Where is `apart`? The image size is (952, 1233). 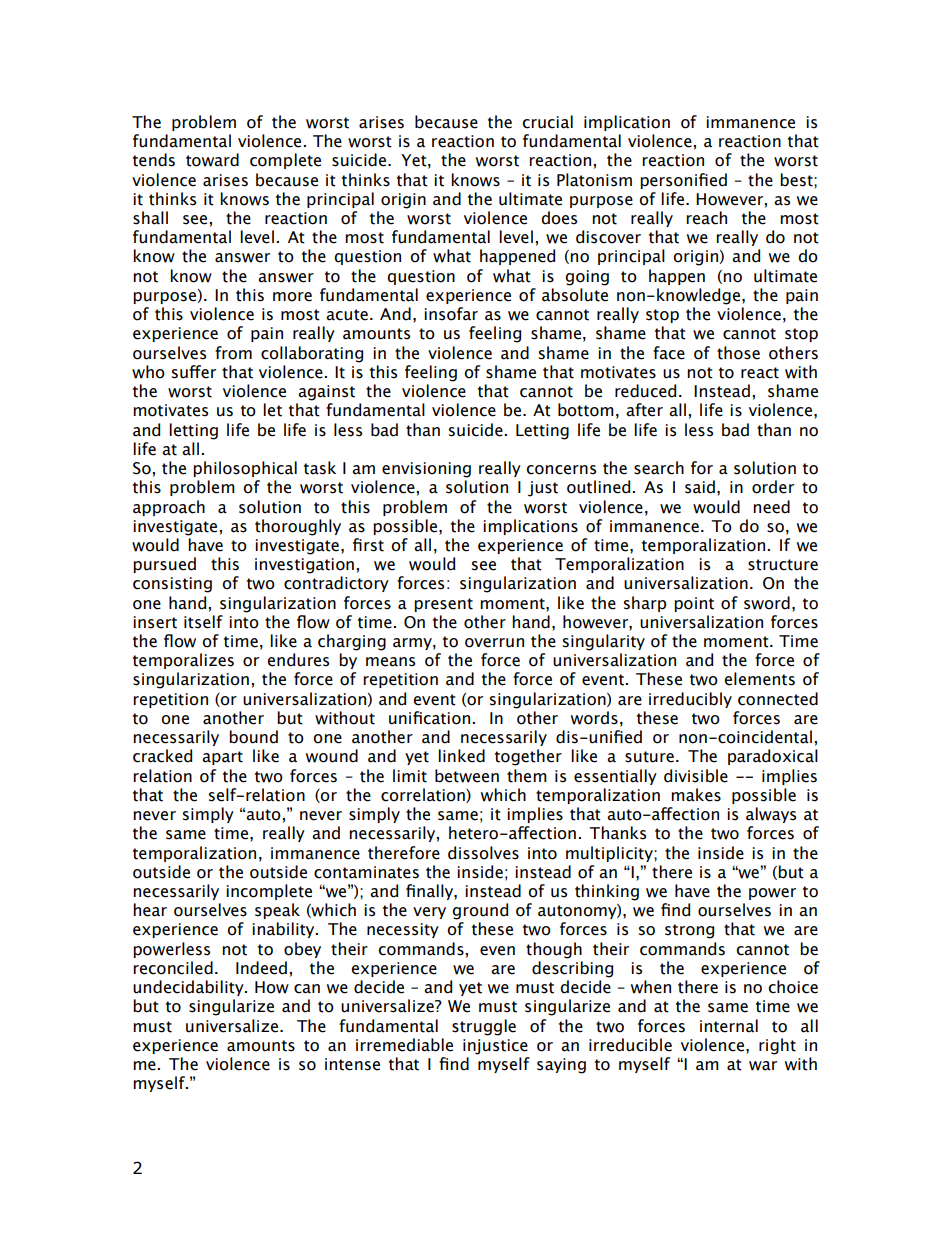
apart is located at coordinates (222, 758).
